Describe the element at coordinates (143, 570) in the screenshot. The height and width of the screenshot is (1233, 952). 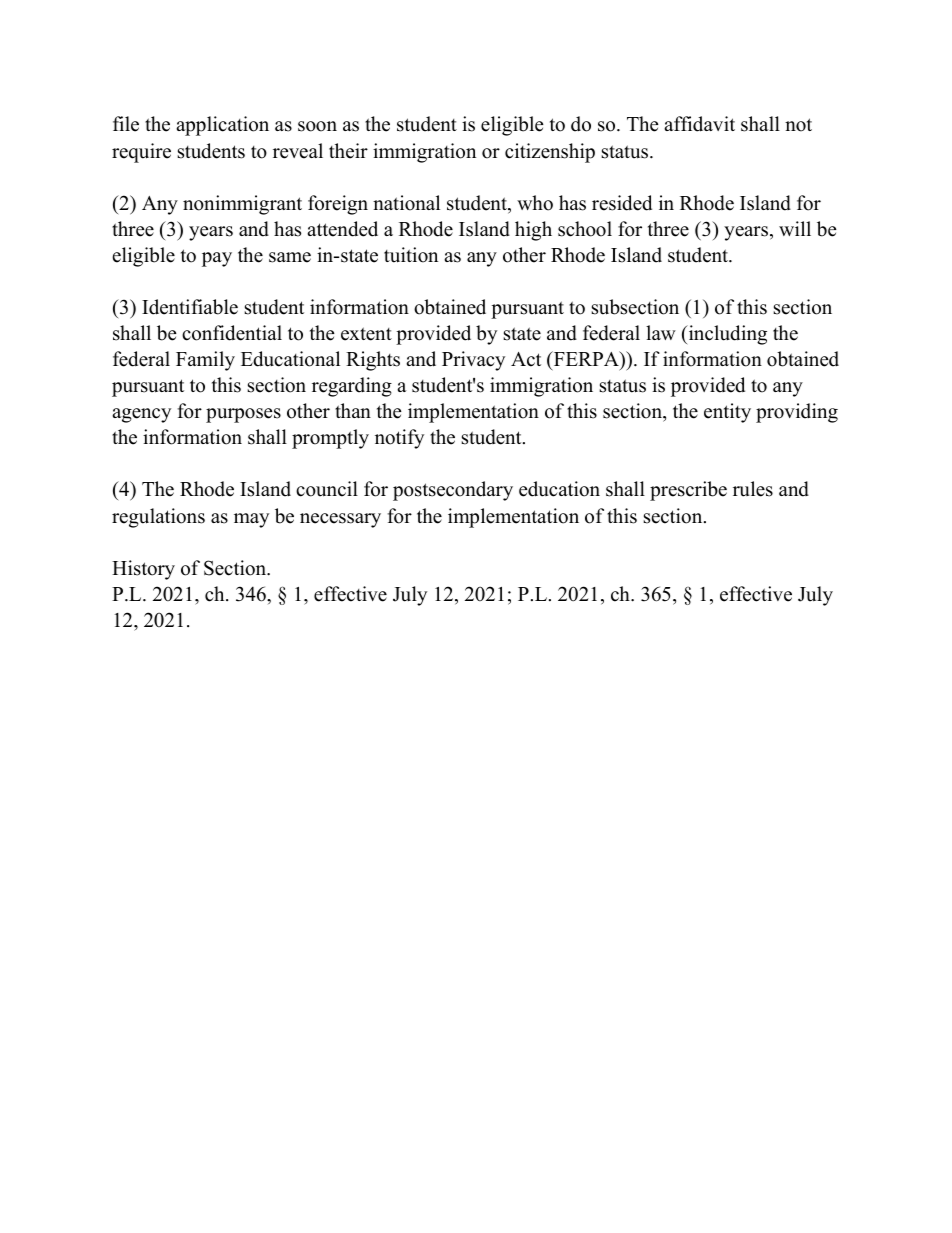
I see `History` at that location.
